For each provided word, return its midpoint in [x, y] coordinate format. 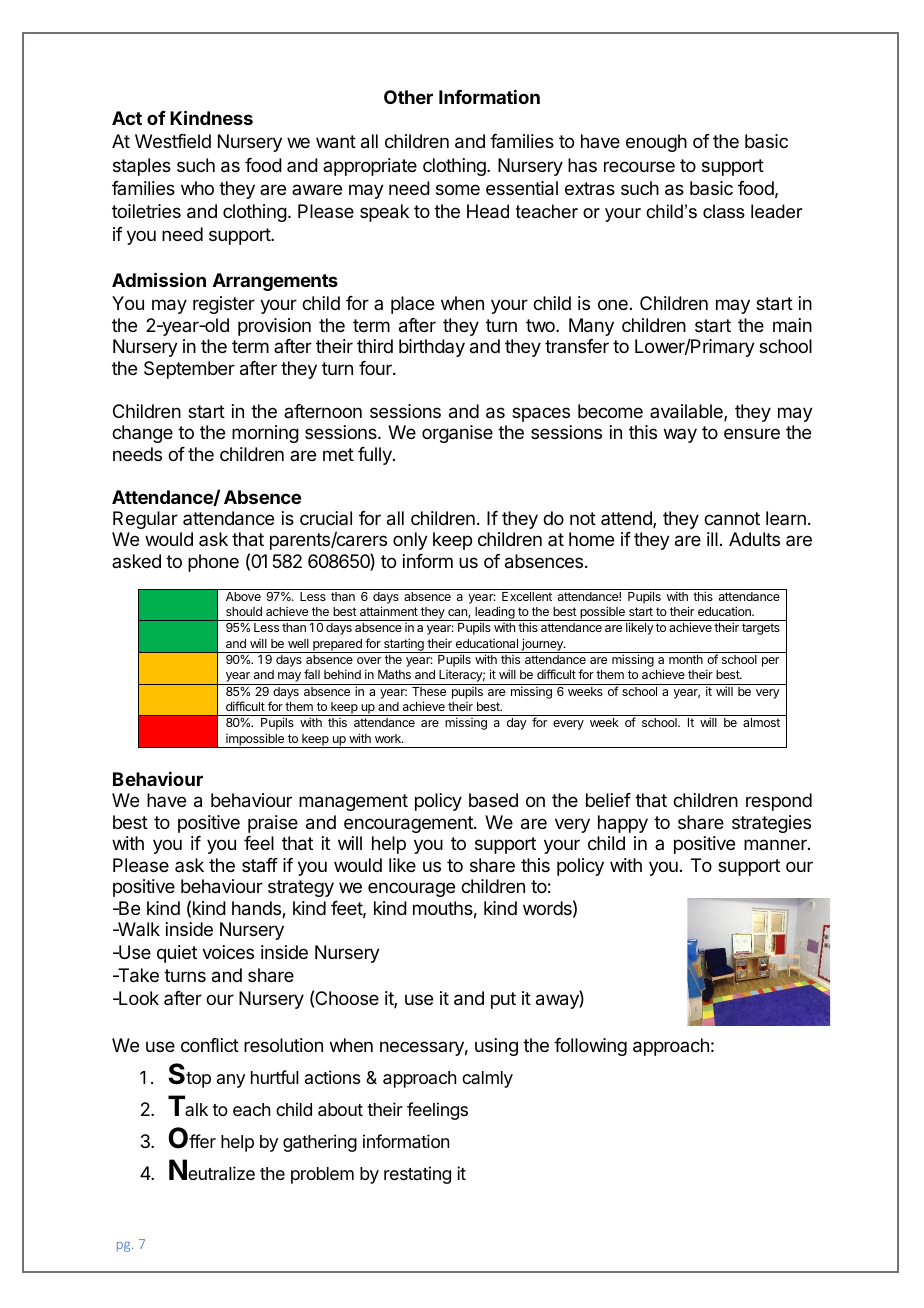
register [224, 305]
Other [408, 97]
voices [228, 952]
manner [776, 844]
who [197, 188]
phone [213, 563]
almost [761, 722]
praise [273, 824]
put [503, 1000]
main [792, 325]
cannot [732, 519]
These [429, 691]
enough [656, 143]
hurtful [275, 1077]
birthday [432, 348]
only [410, 541]
